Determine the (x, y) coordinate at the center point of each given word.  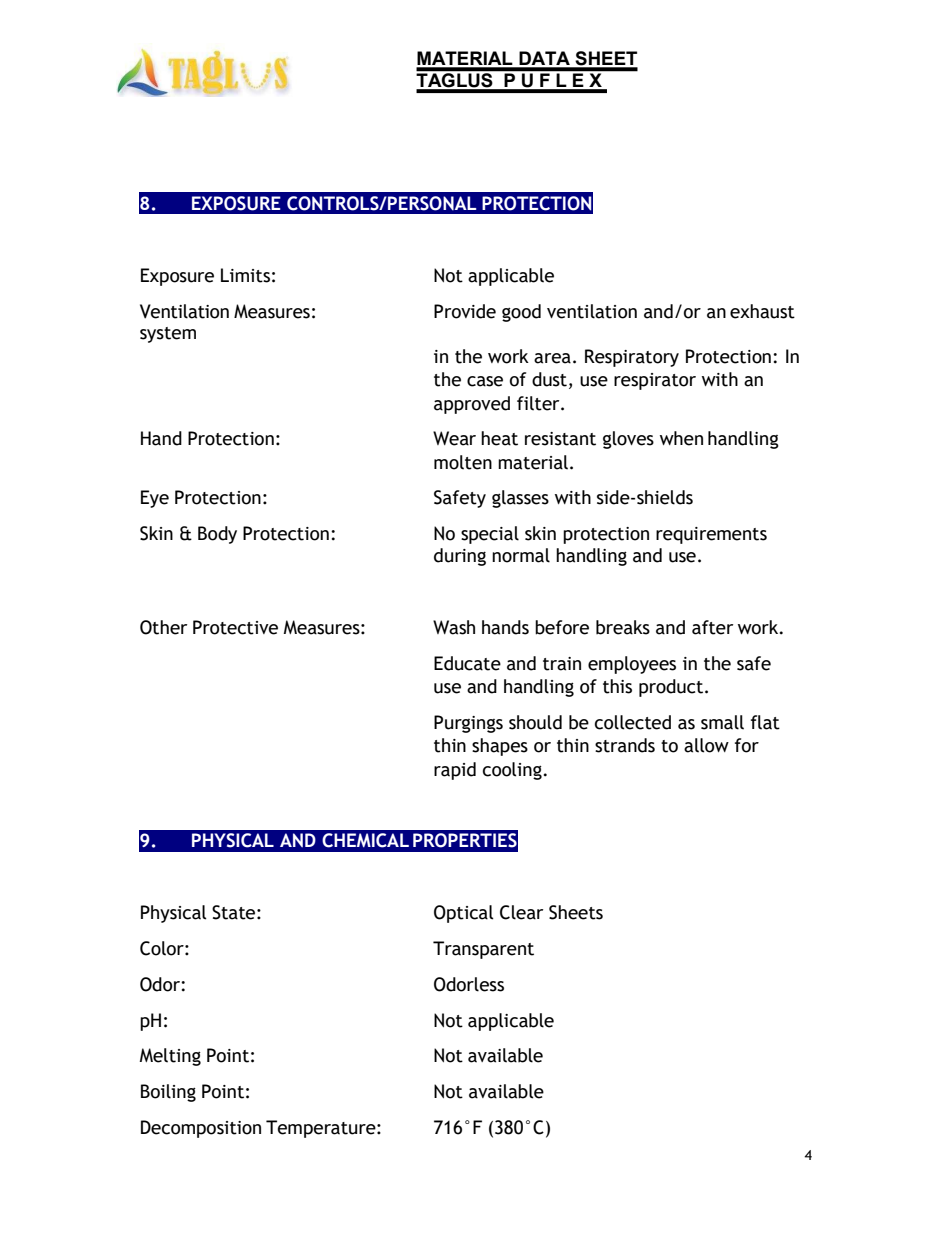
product (672, 688)
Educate (467, 663)
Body (217, 535)
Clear (521, 912)
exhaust (762, 311)
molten (463, 462)
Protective (235, 627)
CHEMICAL (365, 840)
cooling (512, 771)
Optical (464, 914)
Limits (245, 275)
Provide (465, 311)
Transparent (483, 950)
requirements (711, 535)
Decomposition (201, 1129)
